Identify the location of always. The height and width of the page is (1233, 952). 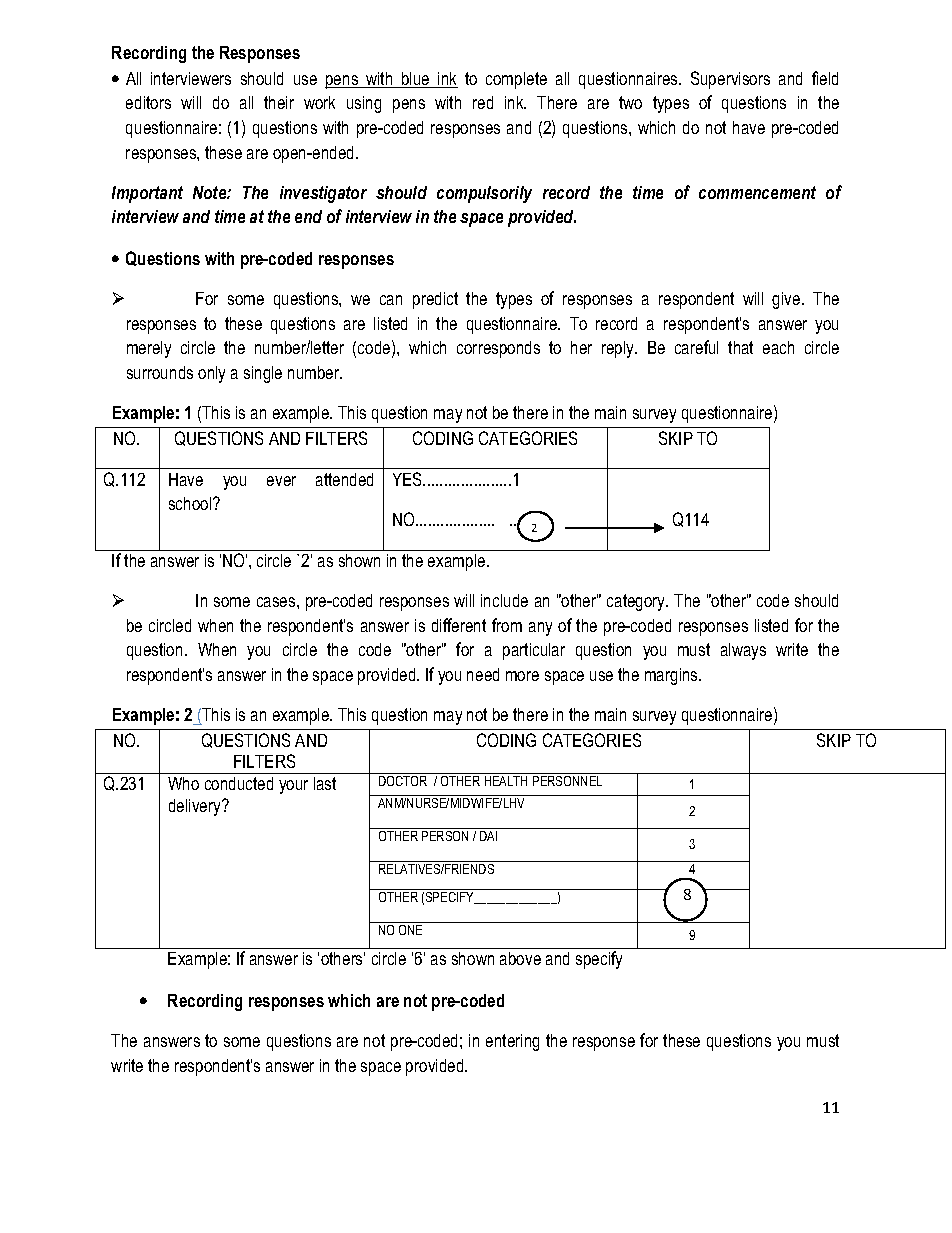
(743, 651).
